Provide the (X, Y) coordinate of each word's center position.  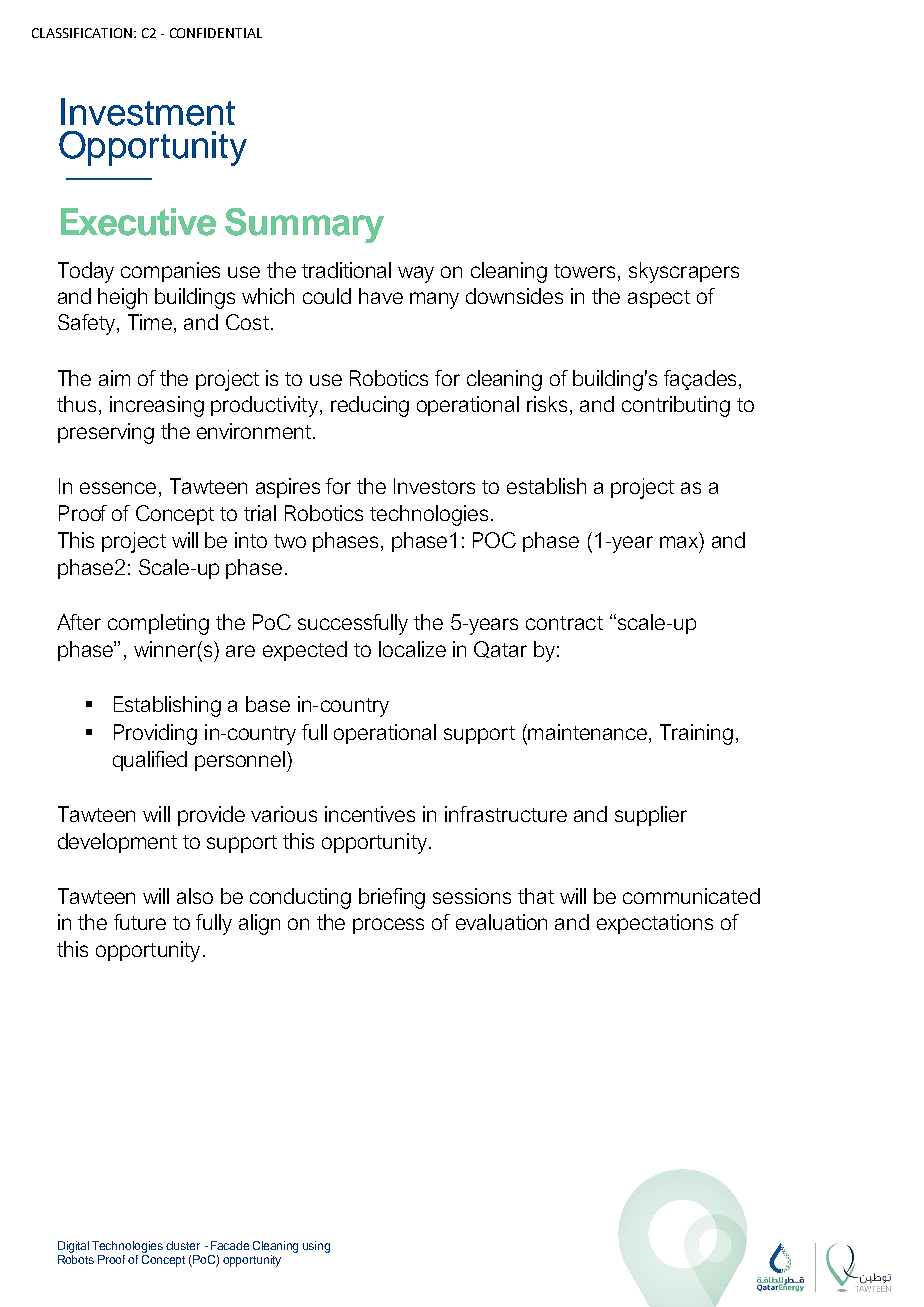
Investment (148, 112)
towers (584, 271)
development (117, 843)
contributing (676, 406)
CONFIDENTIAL (216, 33)
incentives (370, 814)
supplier (651, 816)
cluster (183, 1245)
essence (118, 488)
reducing (370, 406)
